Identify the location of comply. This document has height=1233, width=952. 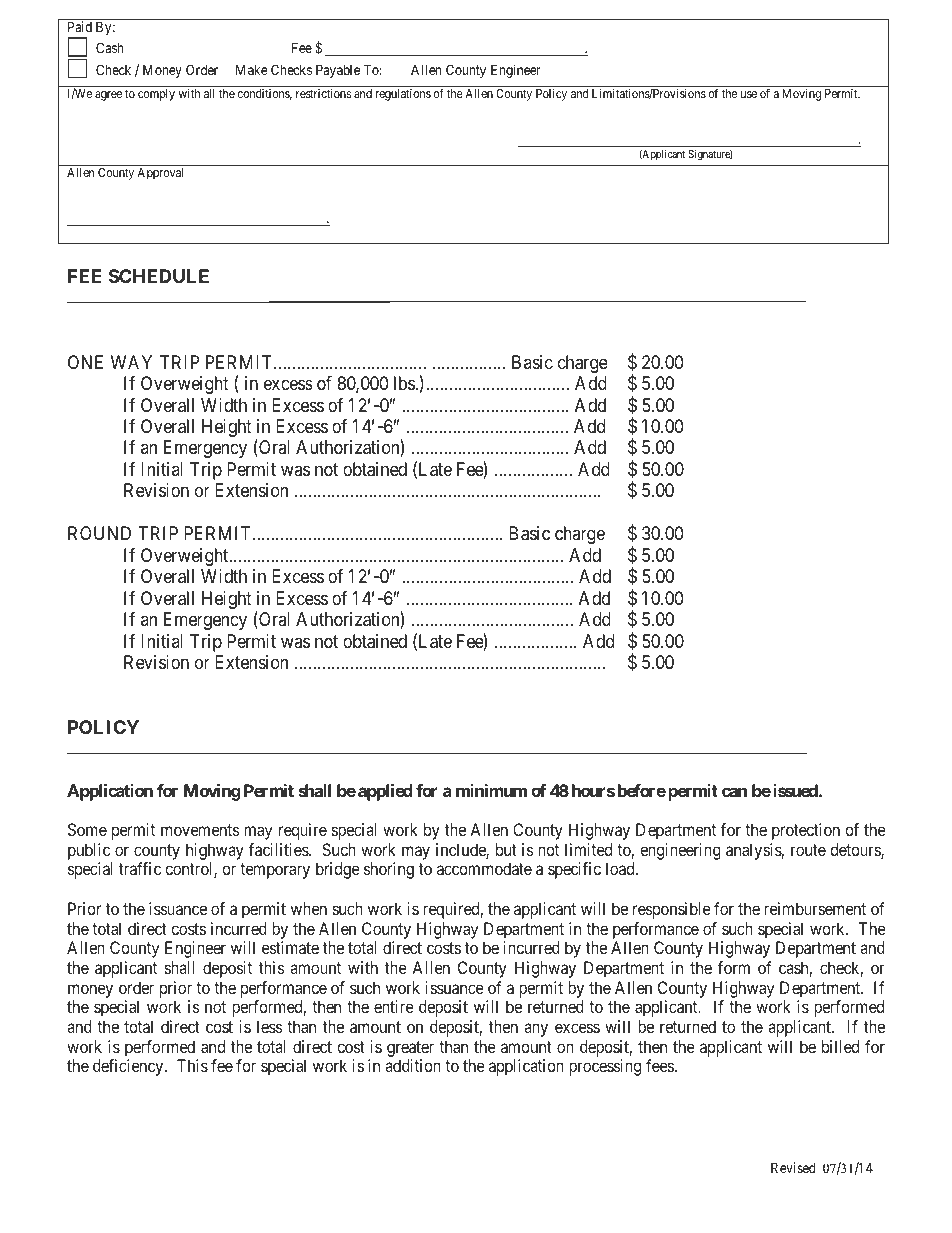
(156, 95).
